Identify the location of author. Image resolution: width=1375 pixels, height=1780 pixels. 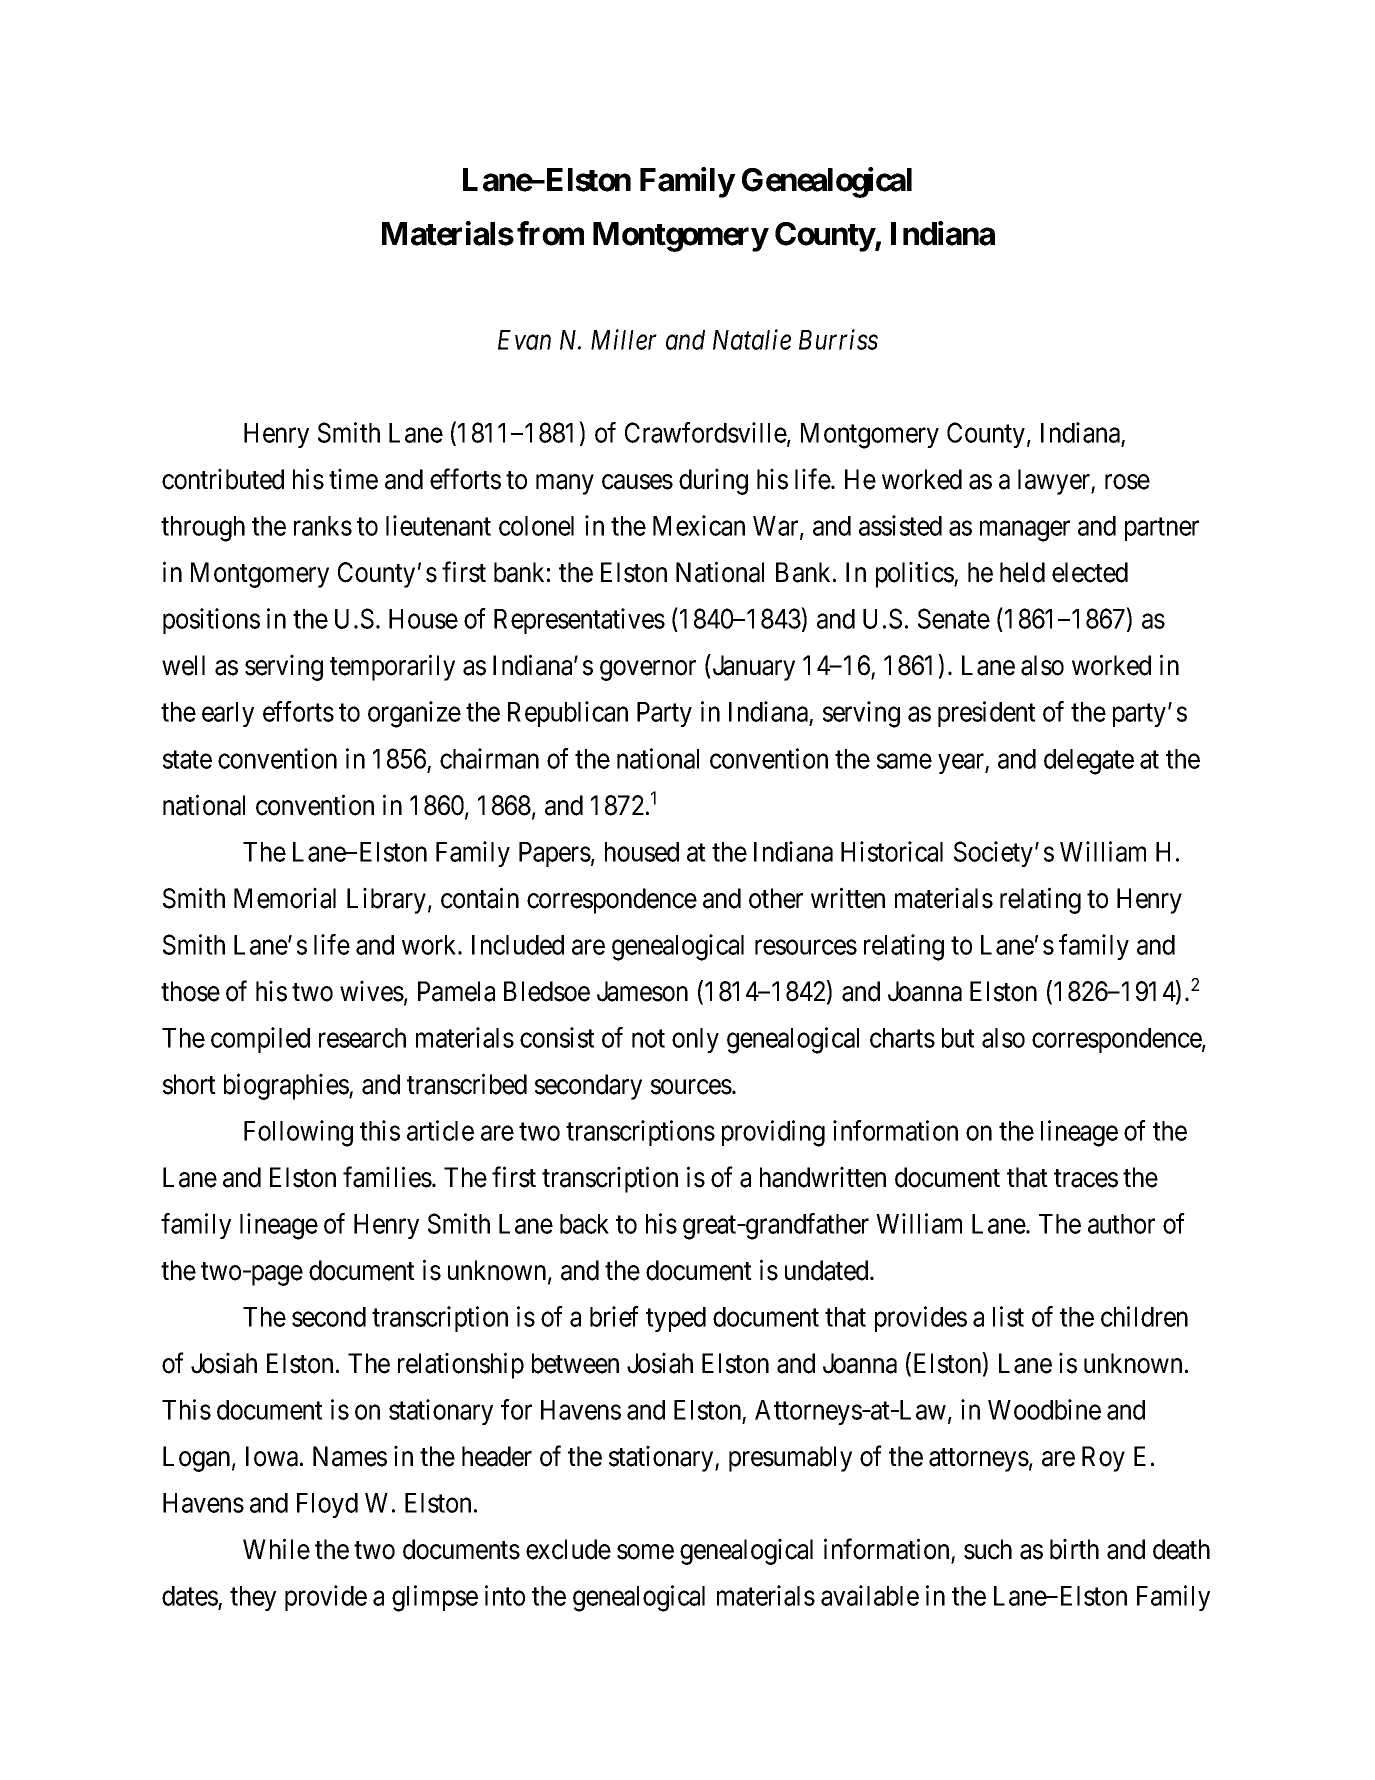
(1121, 1224).
